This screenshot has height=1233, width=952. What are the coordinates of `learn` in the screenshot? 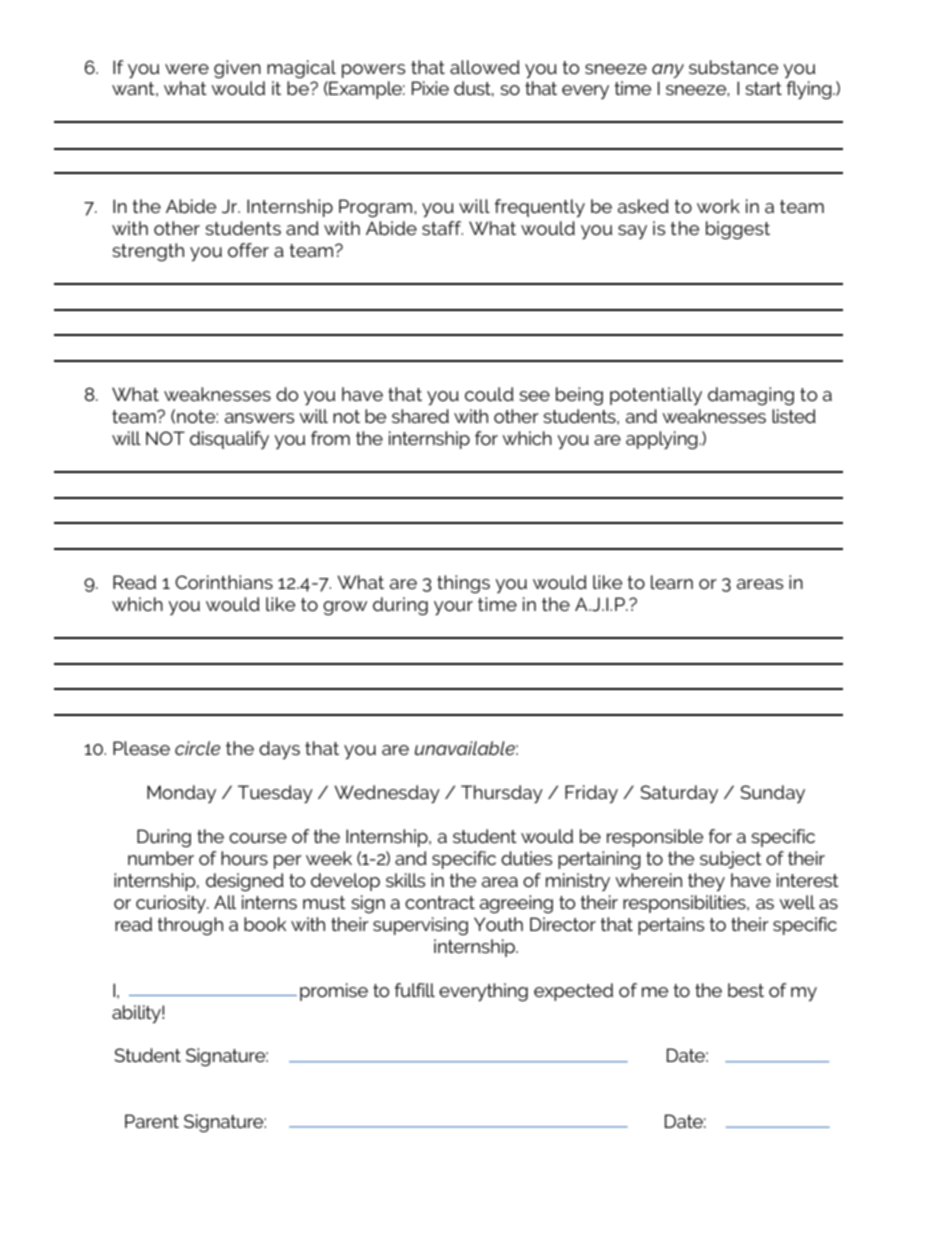 It's located at (672, 582).
